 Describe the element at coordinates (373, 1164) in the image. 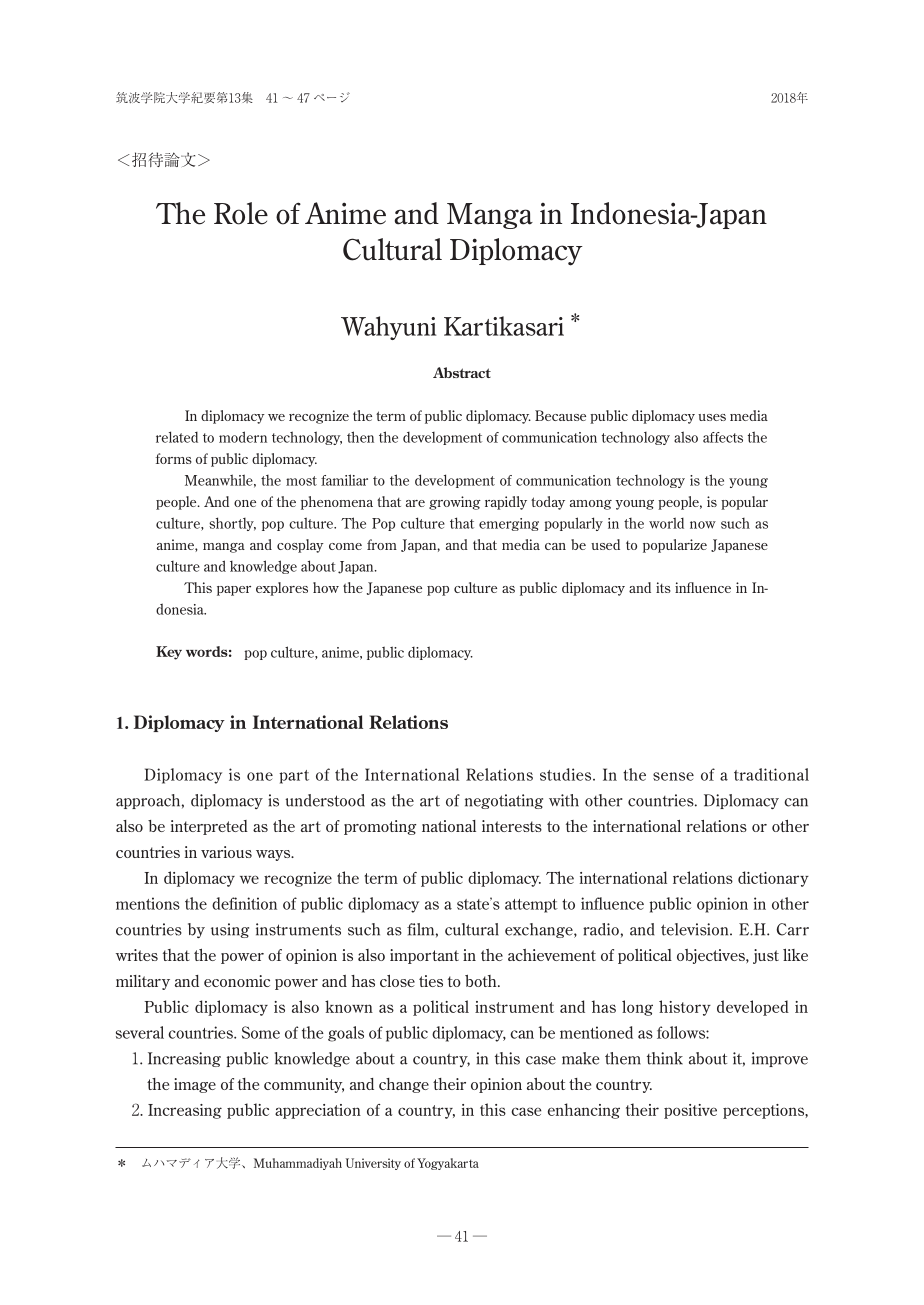

I see `University` at that location.
